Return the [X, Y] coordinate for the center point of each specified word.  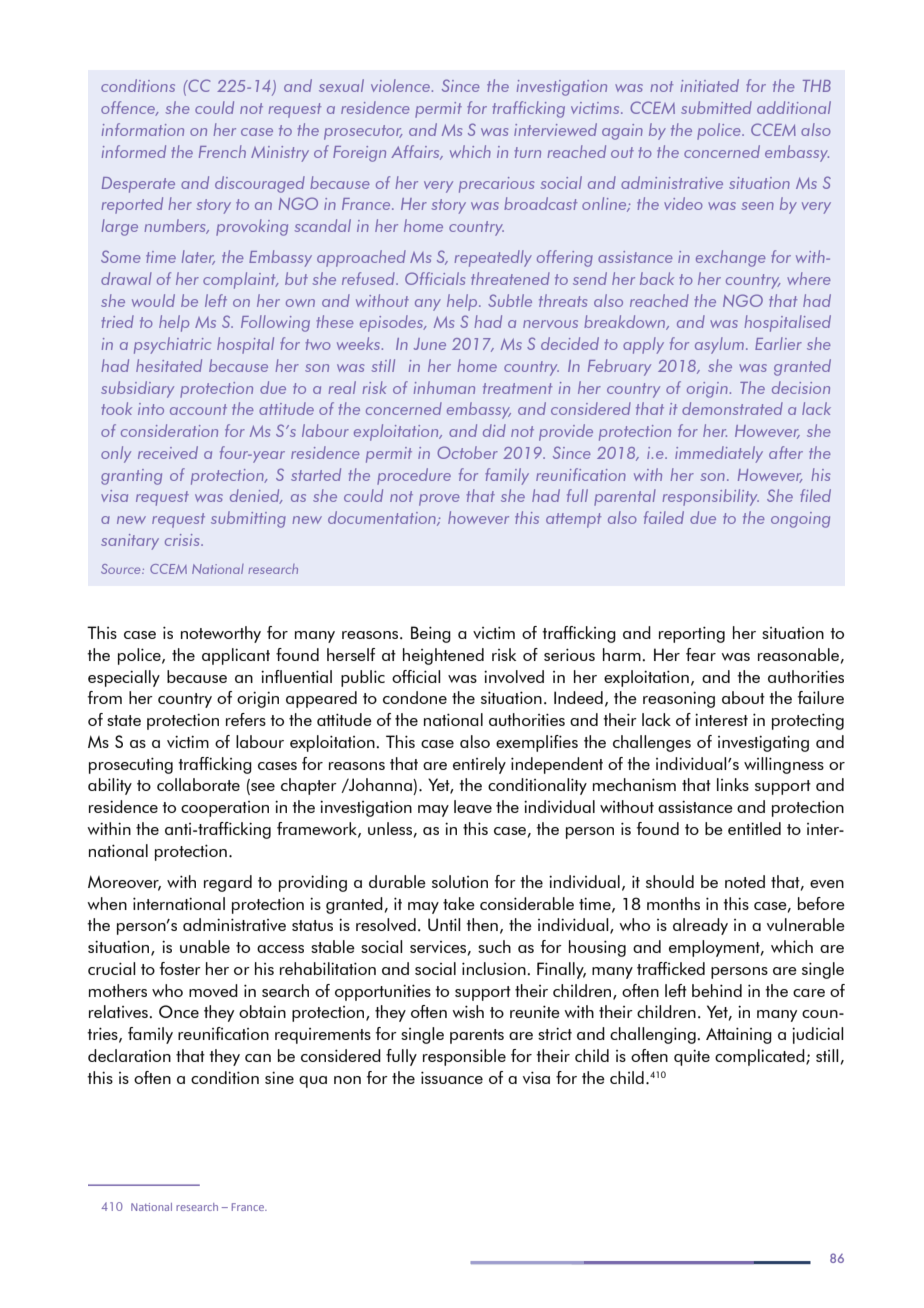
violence [400, 85]
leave [473, 806]
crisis [183, 540]
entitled [754, 828]
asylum [719, 345]
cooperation [225, 809]
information [143, 129]
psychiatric [172, 345]
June [430, 344]
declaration [129, 1055]
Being [431, 634]
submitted [716, 107]
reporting [692, 634]
